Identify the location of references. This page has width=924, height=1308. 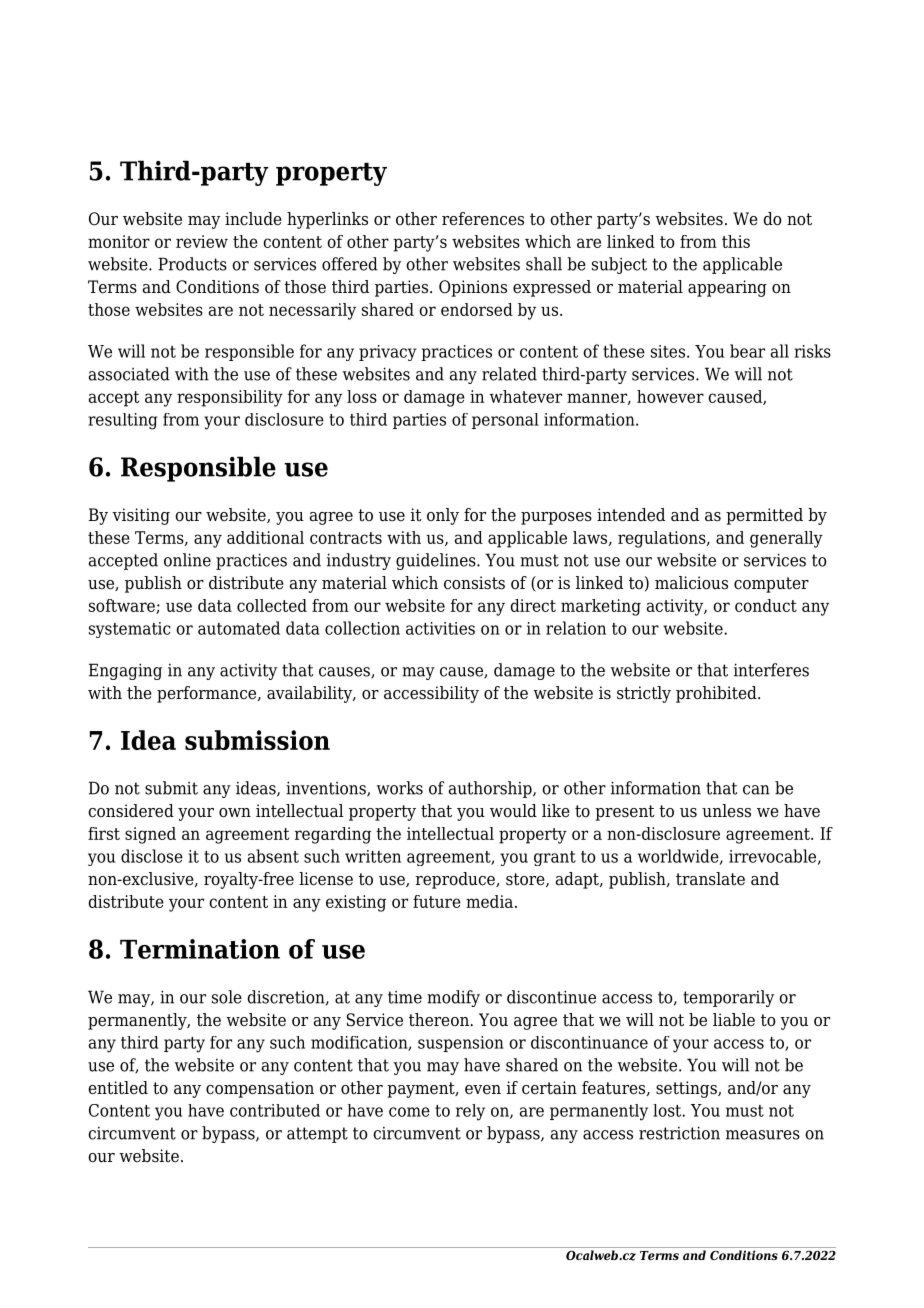
(483, 219).
